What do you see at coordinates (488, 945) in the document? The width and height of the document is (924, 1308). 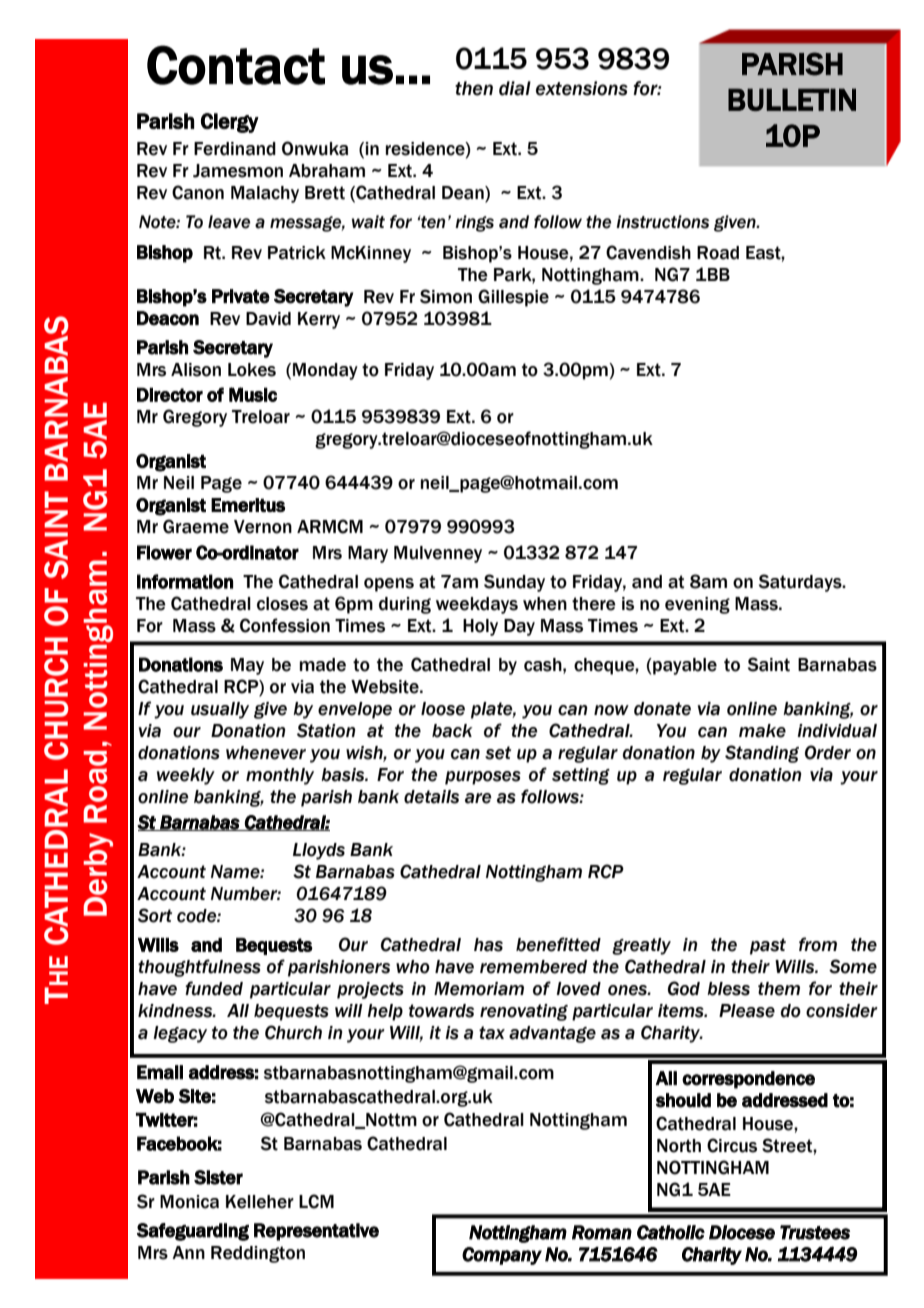 I see `has` at bounding box center [488, 945].
